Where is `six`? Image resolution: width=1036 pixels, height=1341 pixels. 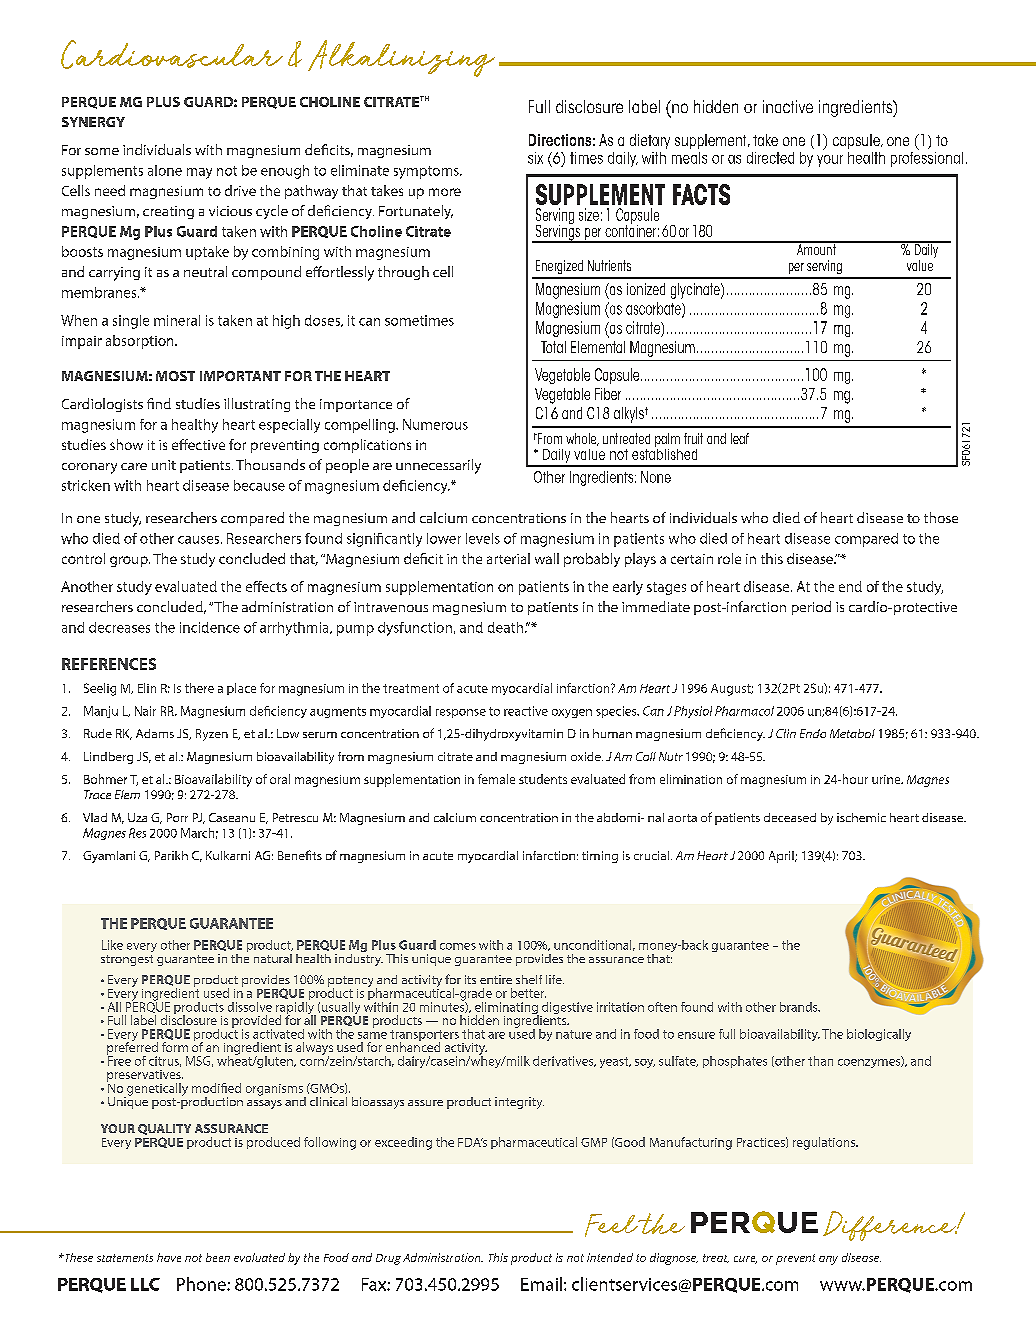 six is located at coordinates (535, 158).
